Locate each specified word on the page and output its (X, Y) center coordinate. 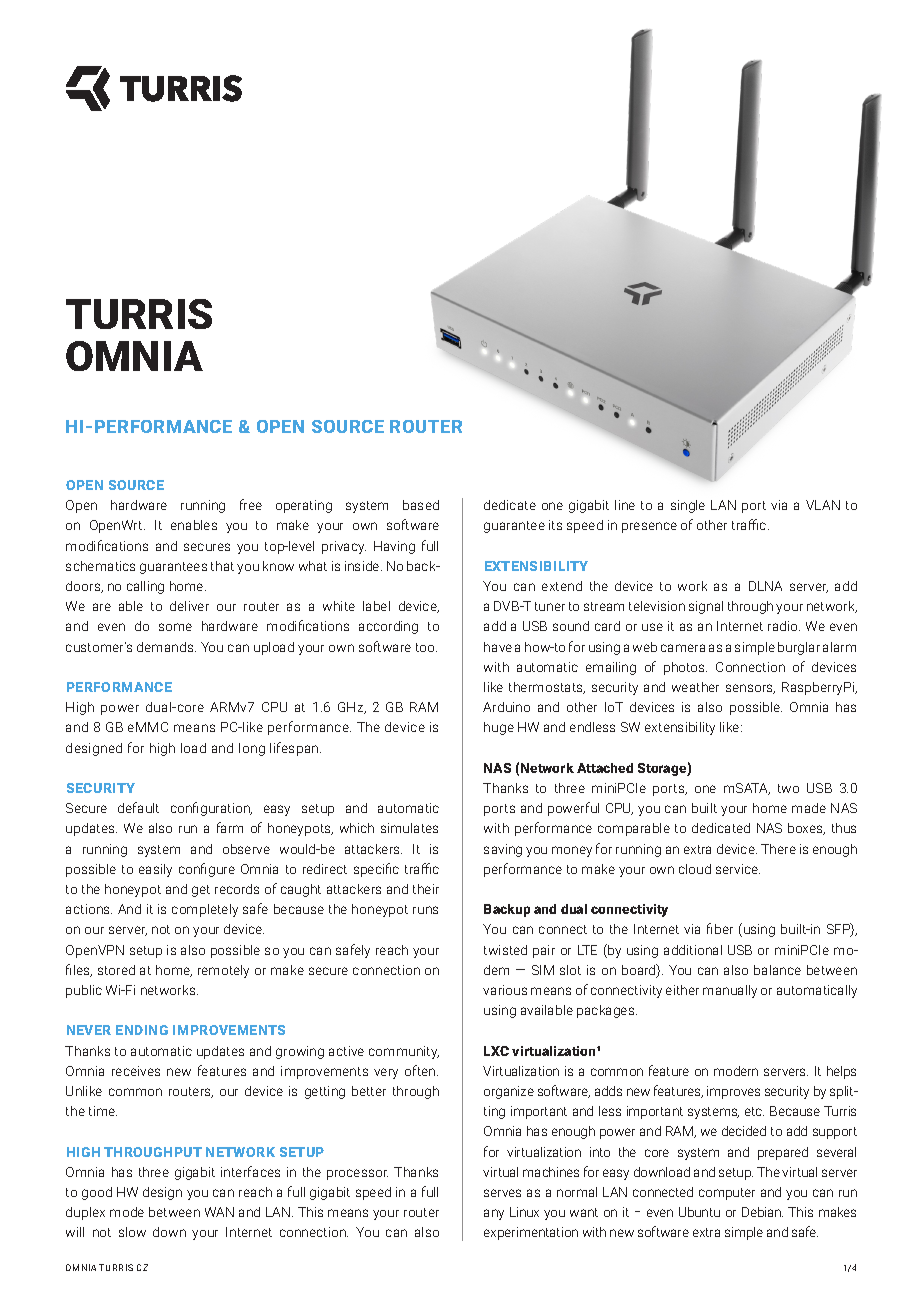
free (251, 504)
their (426, 889)
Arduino (506, 707)
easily (155, 870)
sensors (750, 689)
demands (166, 647)
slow (132, 1232)
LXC (496, 1051)
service (738, 869)
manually (730, 991)
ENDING (142, 1030)
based (421, 505)
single (688, 506)
